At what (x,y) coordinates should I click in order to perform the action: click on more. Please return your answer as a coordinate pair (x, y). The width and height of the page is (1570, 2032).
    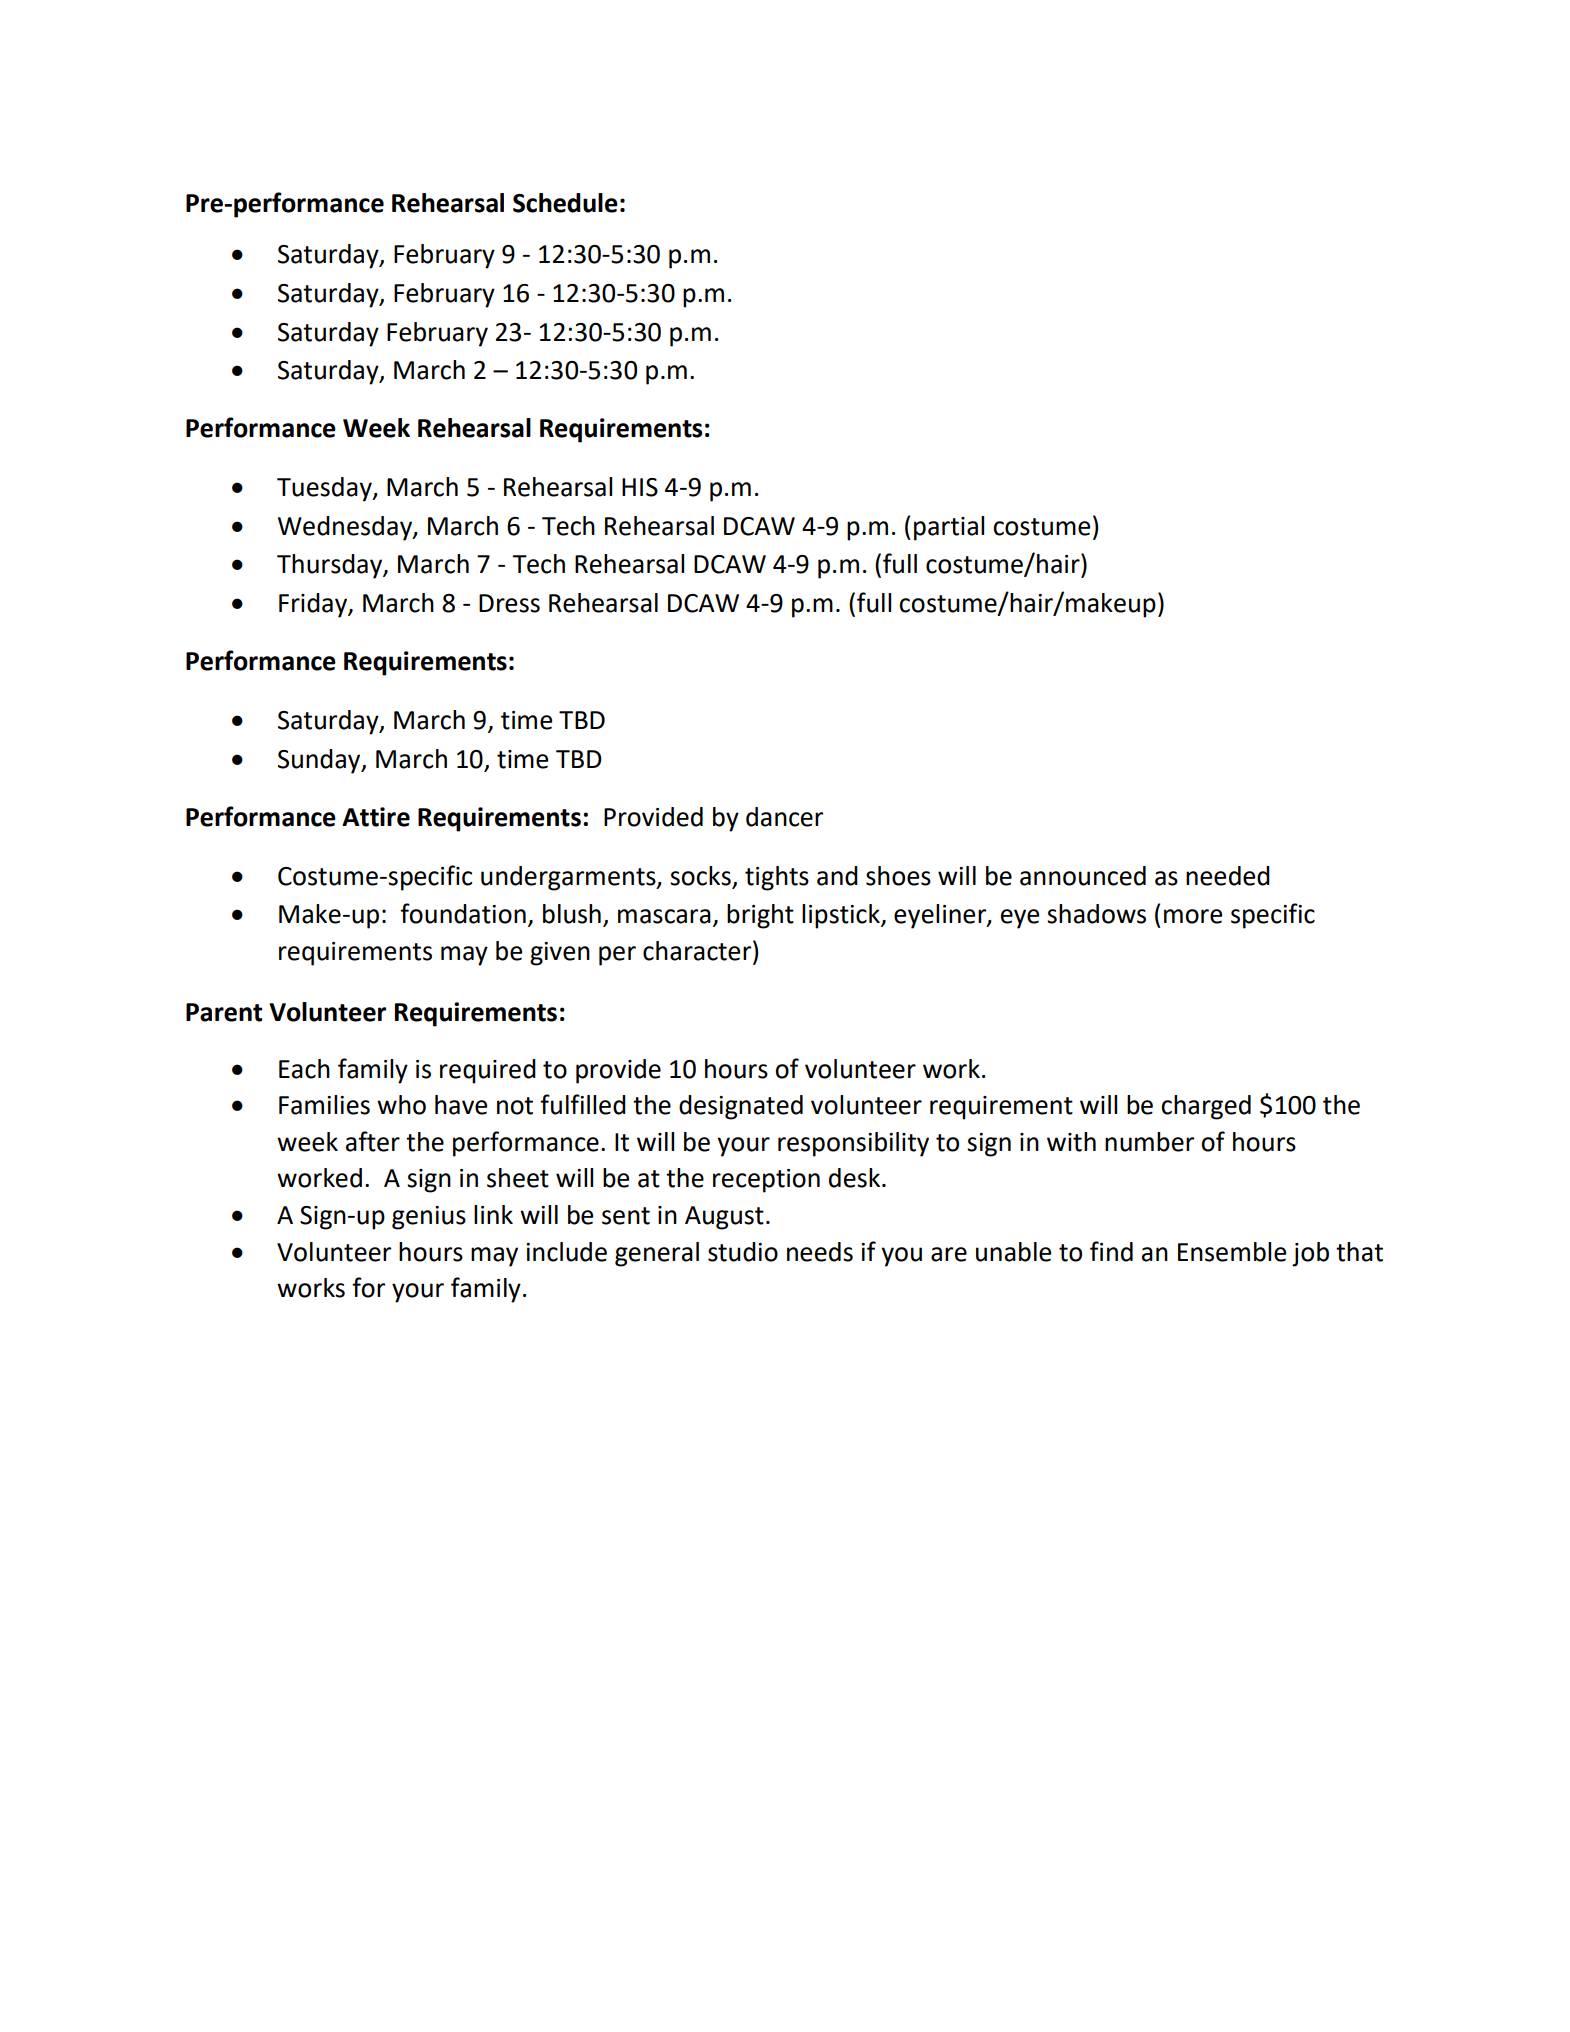
    Looking at the image, I should click on (1193, 916).
